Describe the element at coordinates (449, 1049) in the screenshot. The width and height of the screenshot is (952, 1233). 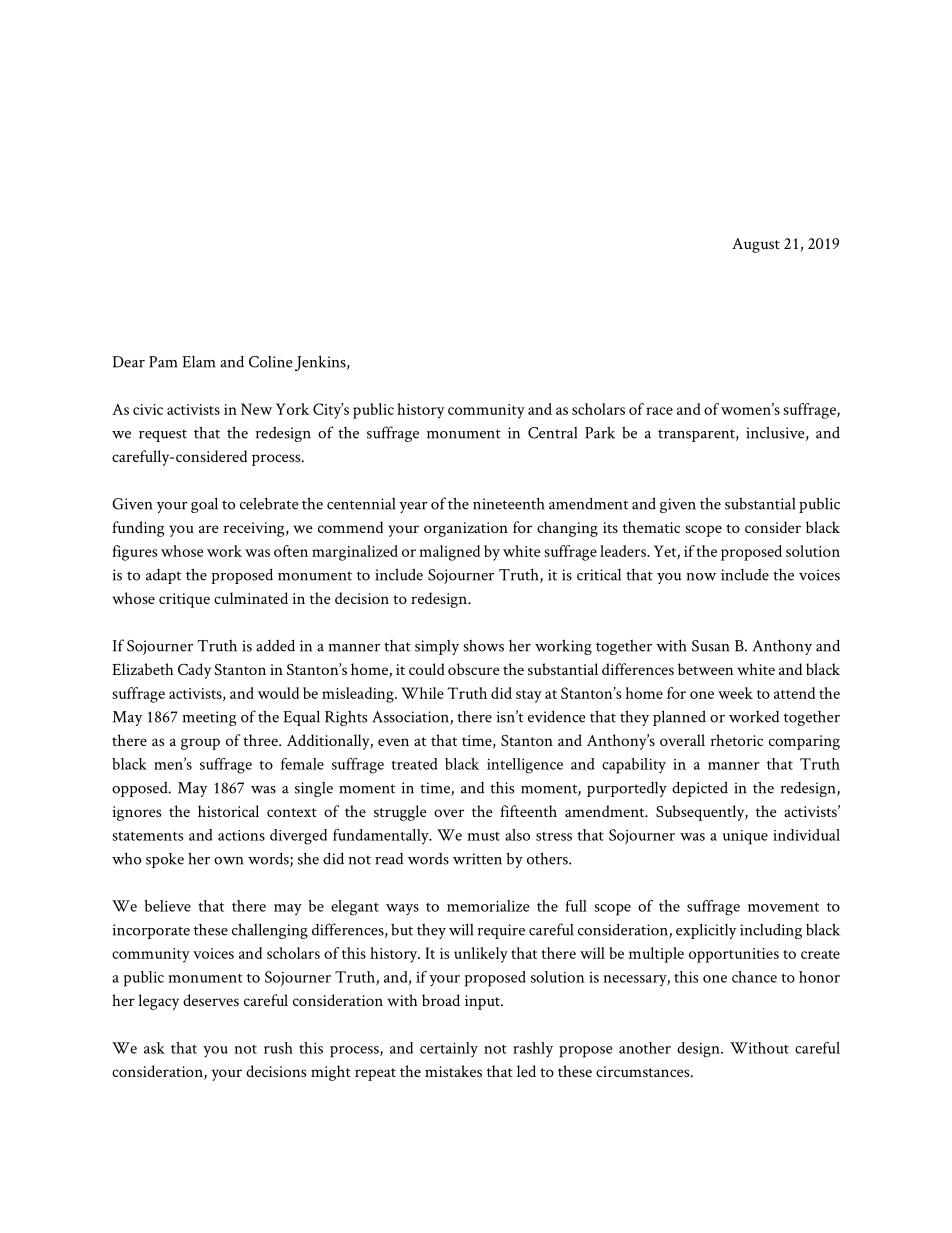
I see `certainly` at that location.
